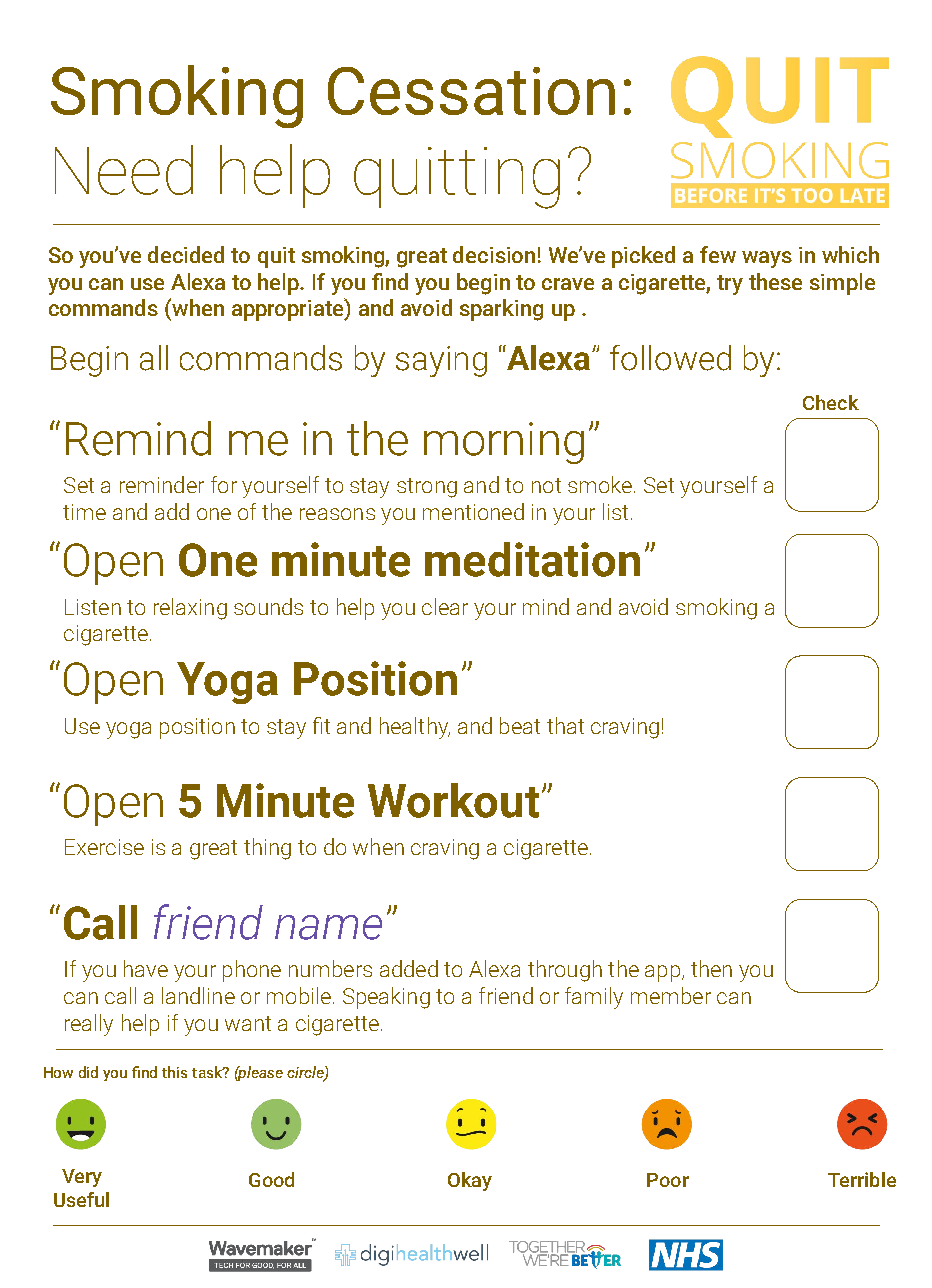 This screenshot has height=1288, width=932. Describe the element at coordinates (124, 170) in the screenshot. I see `Need` at that location.
